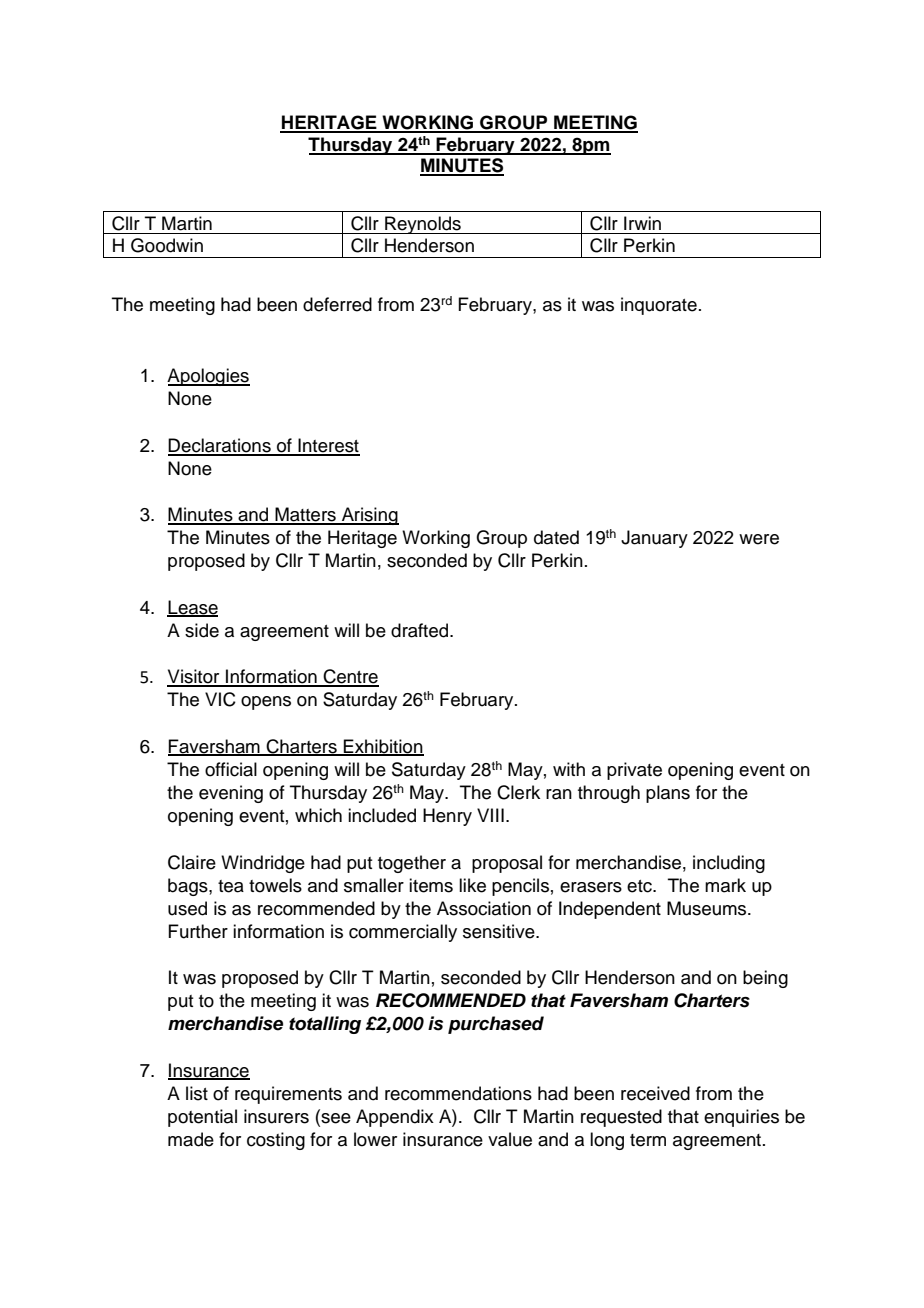  Describe the element at coordinates (202, 1118) in the image. I see `potential` at that location.
